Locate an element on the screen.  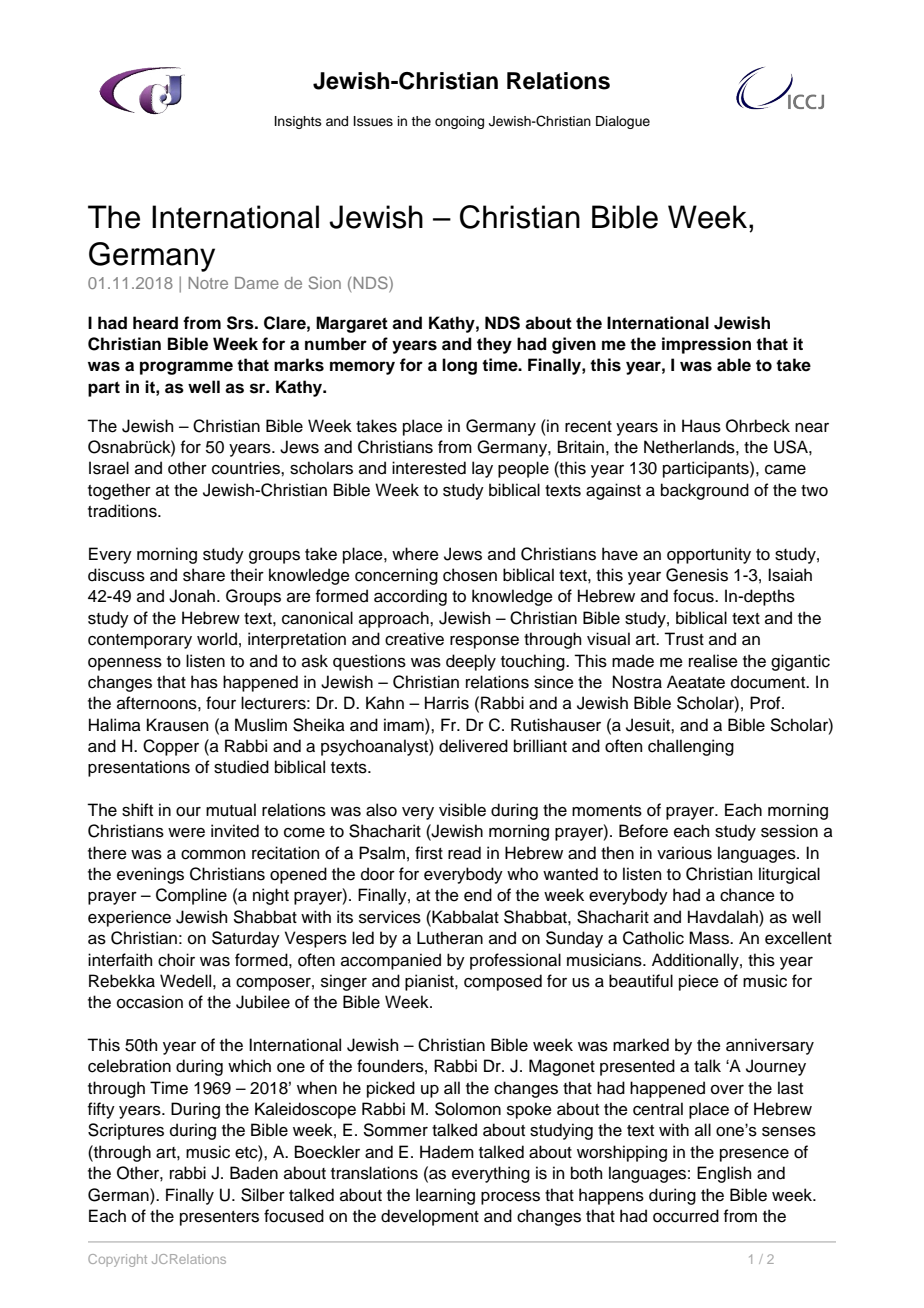
traditions is located at coordinates (123, 511).
